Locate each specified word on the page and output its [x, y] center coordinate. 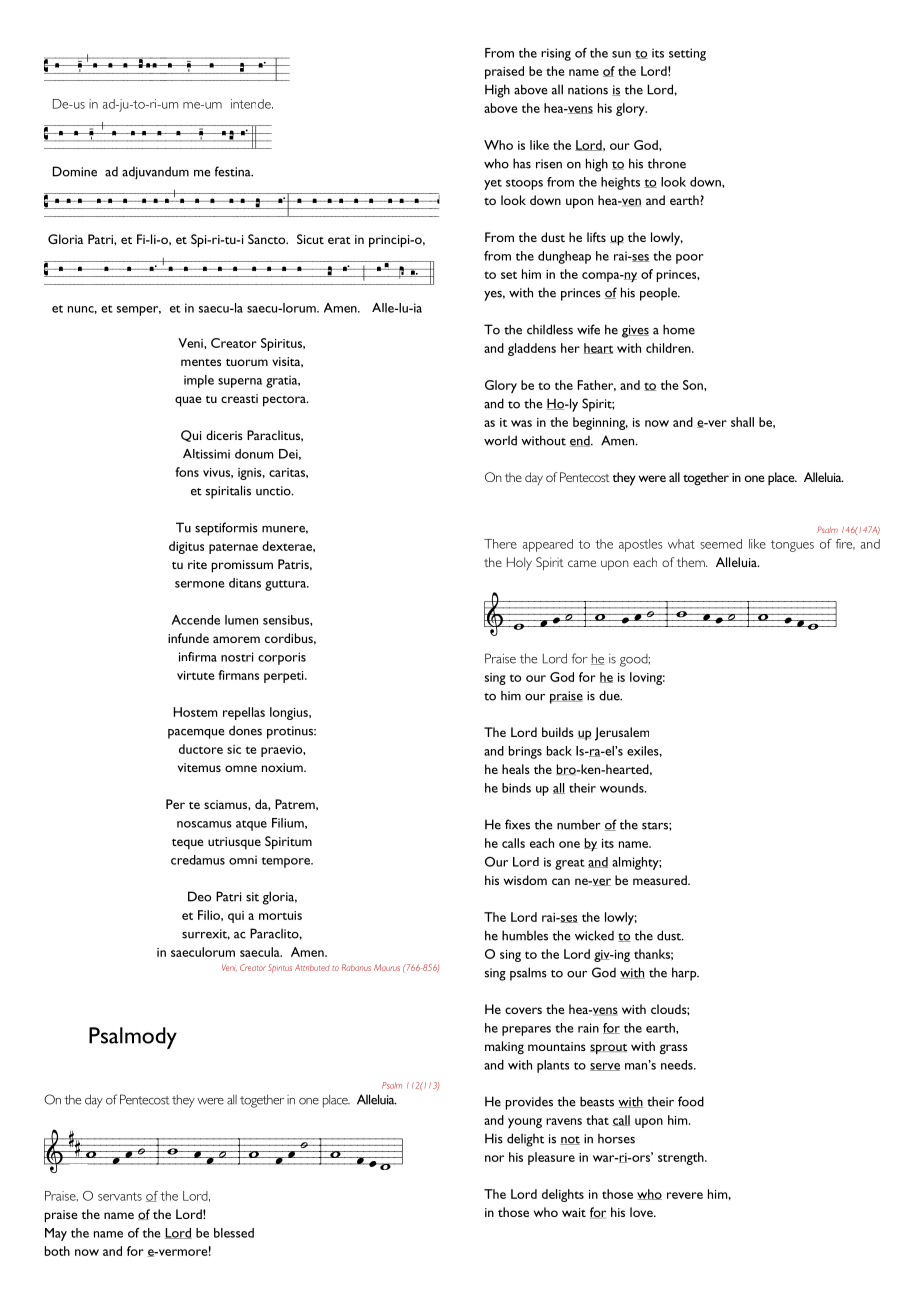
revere [685, 1195]
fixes [517, 824]
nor [494, 1158]
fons [187, 472]
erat [339, 240]
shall [742, 422]
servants [120, 1196]
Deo [199, 896]
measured [661, 880]
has [522, 163]
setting [687, 54]
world [500, 440]
